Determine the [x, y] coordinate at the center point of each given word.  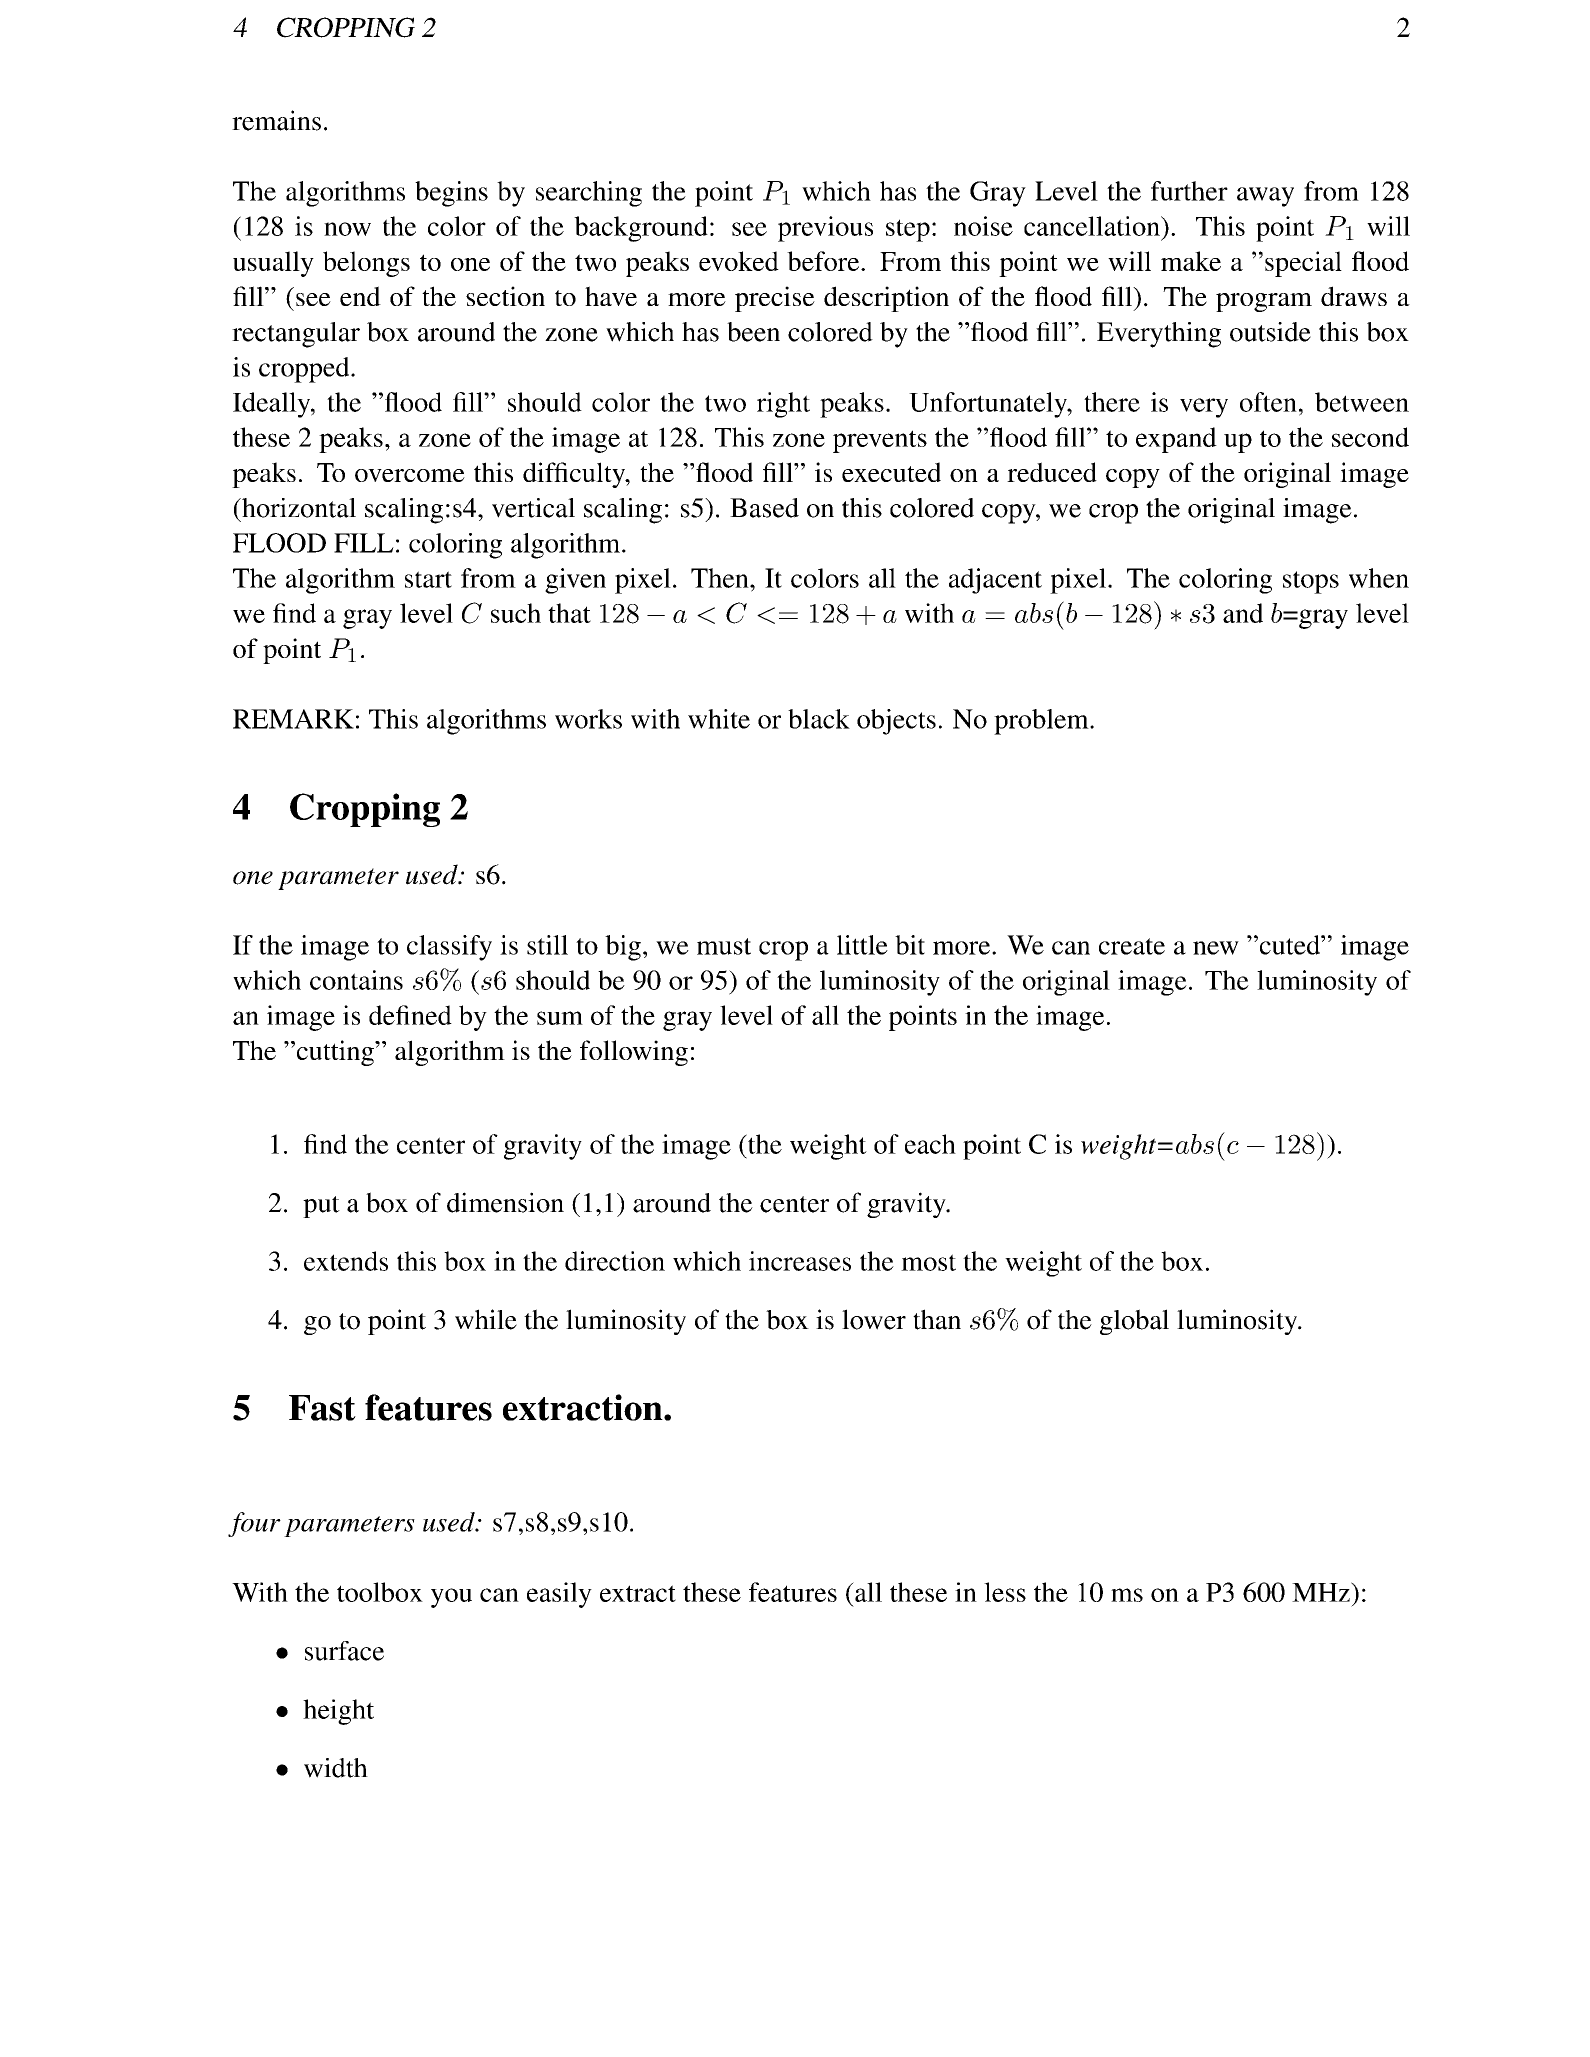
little [862, 945]
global [1134, 1322]
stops [1311, 582]
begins [451, 194]
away [1265, 197]
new [1216, 948]
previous [825, 229]
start [428, 579]
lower [874, 1319]
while [486, 1319]
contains [356, 980]
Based [764, 508]
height [338, 1712]
